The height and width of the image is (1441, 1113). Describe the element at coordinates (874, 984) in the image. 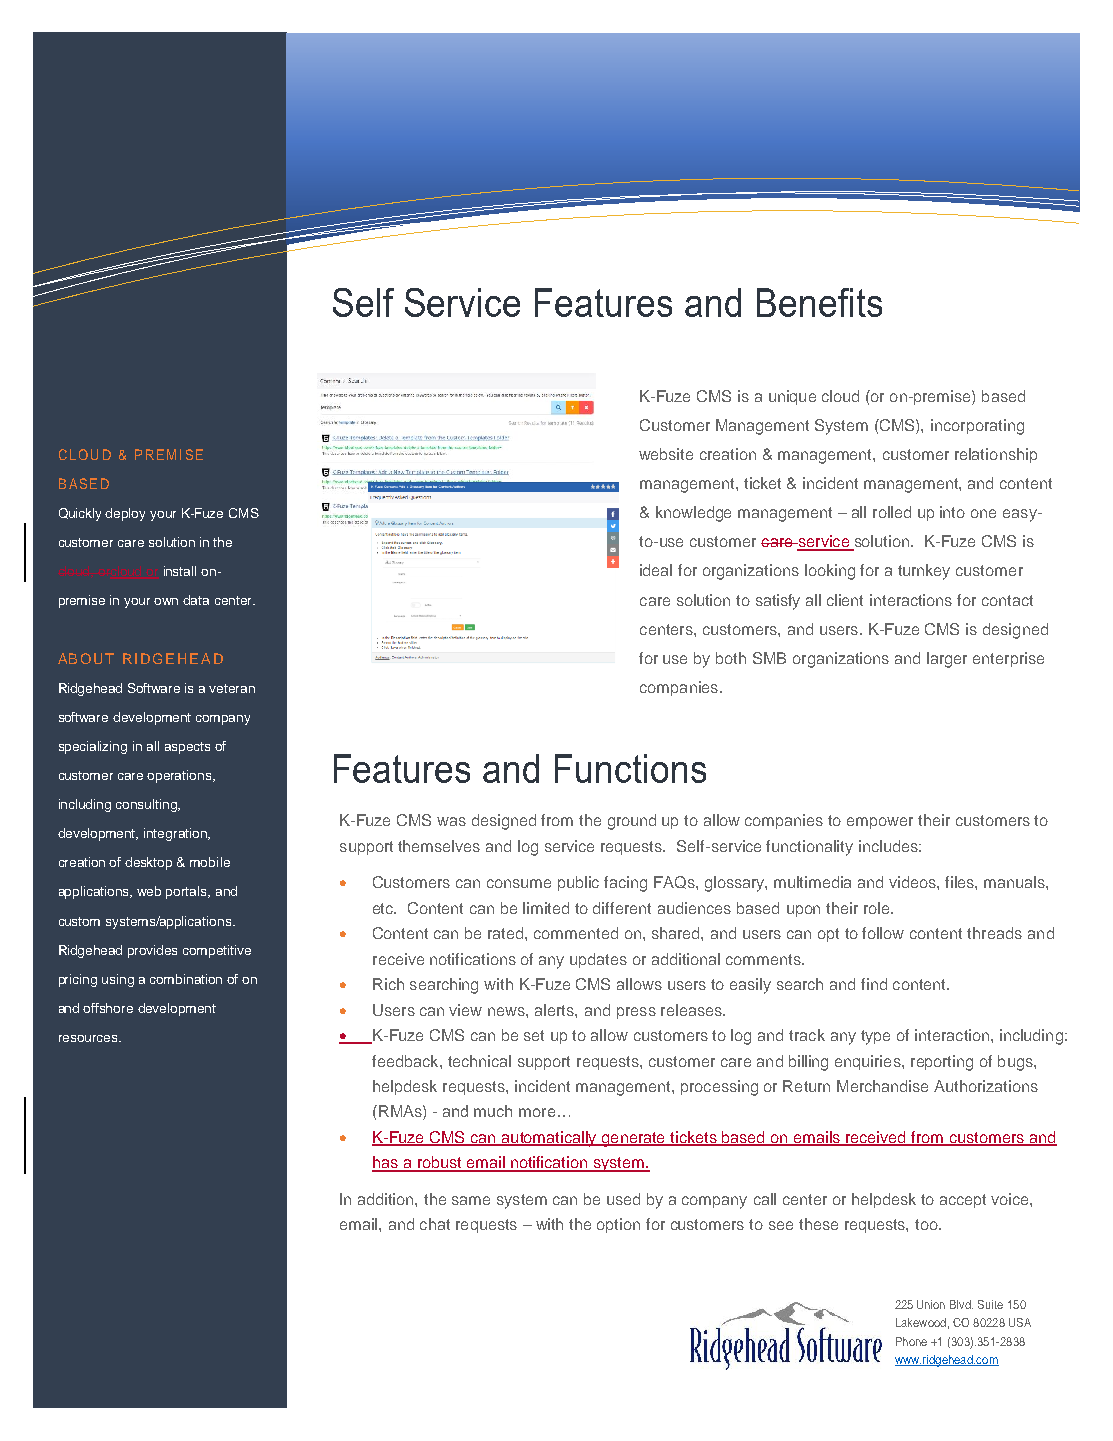

I see `find` at that location.
